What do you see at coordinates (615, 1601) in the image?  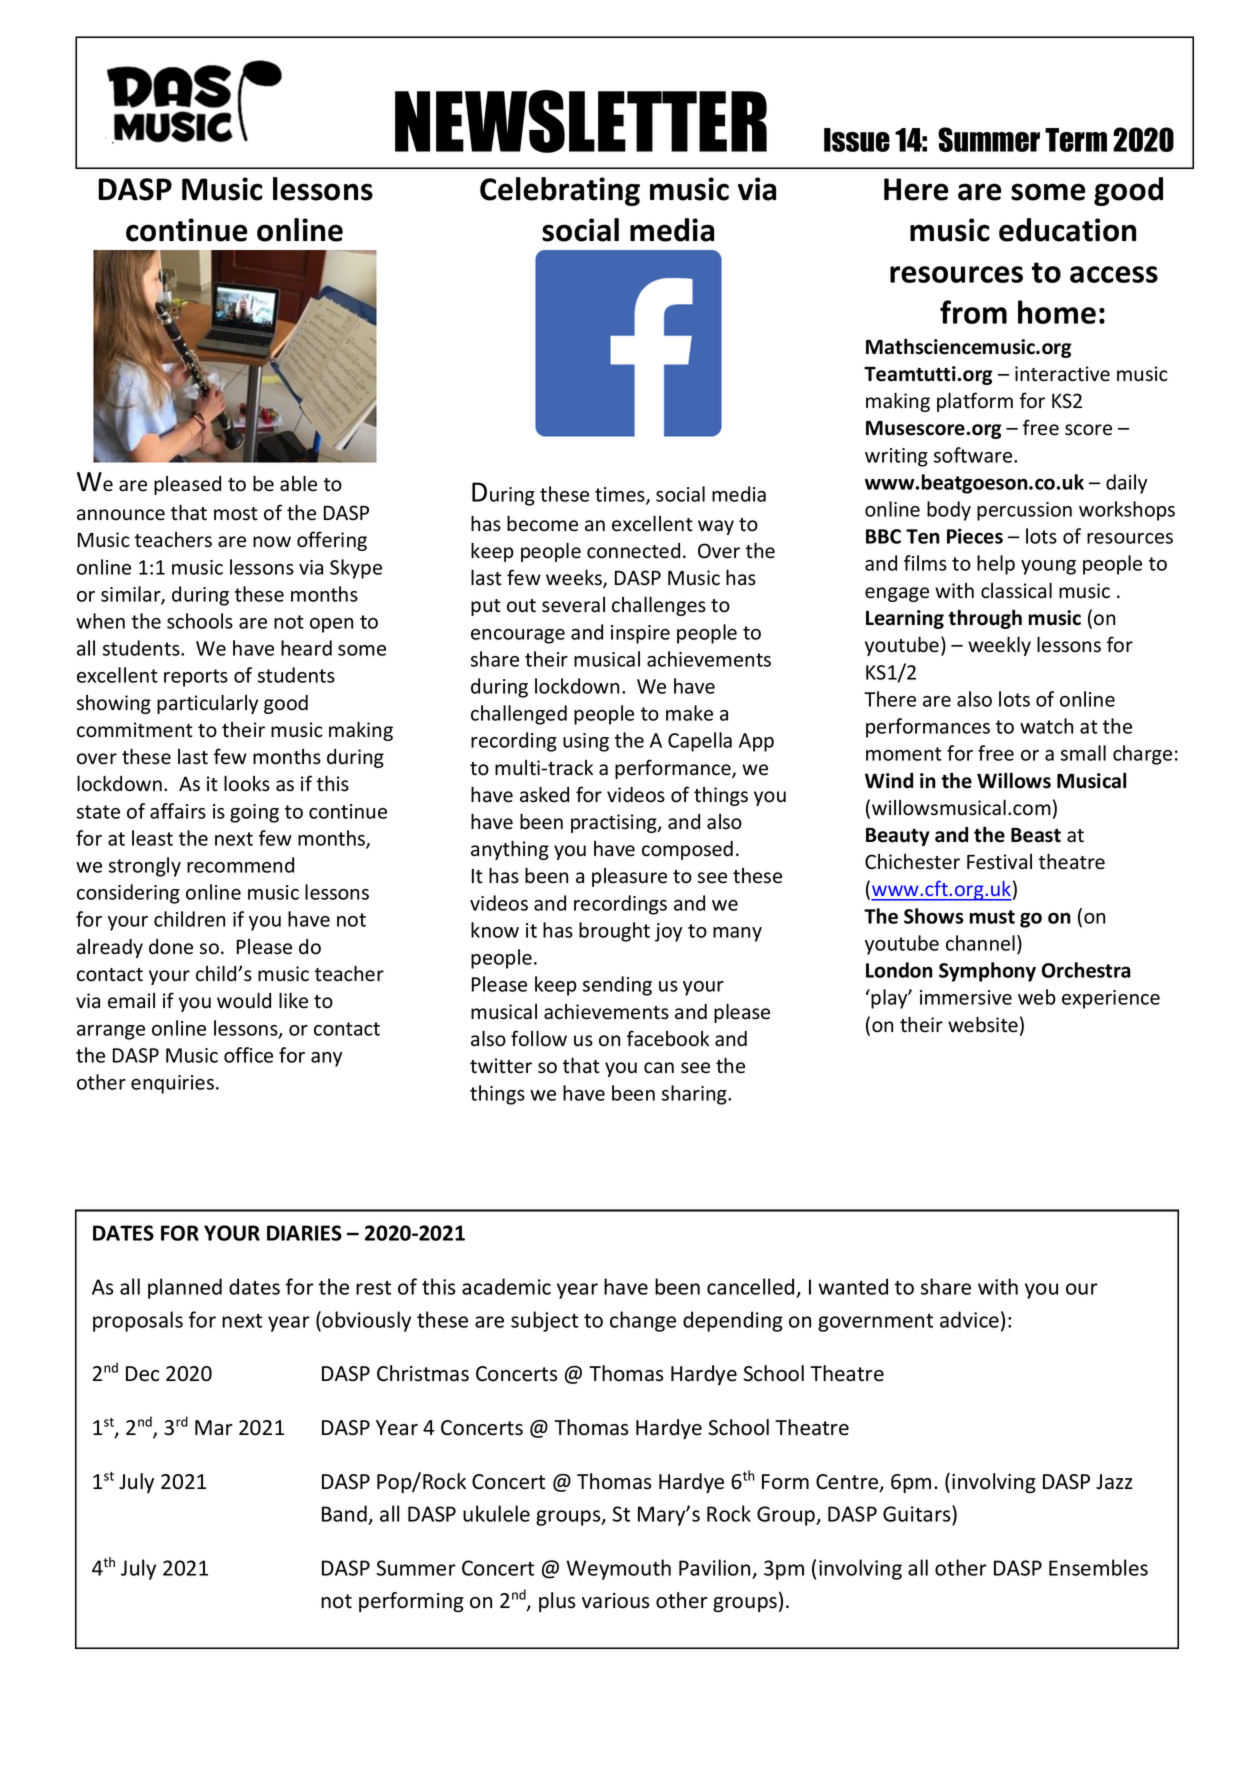 I see `various` at bounding box center [615, 1601].
